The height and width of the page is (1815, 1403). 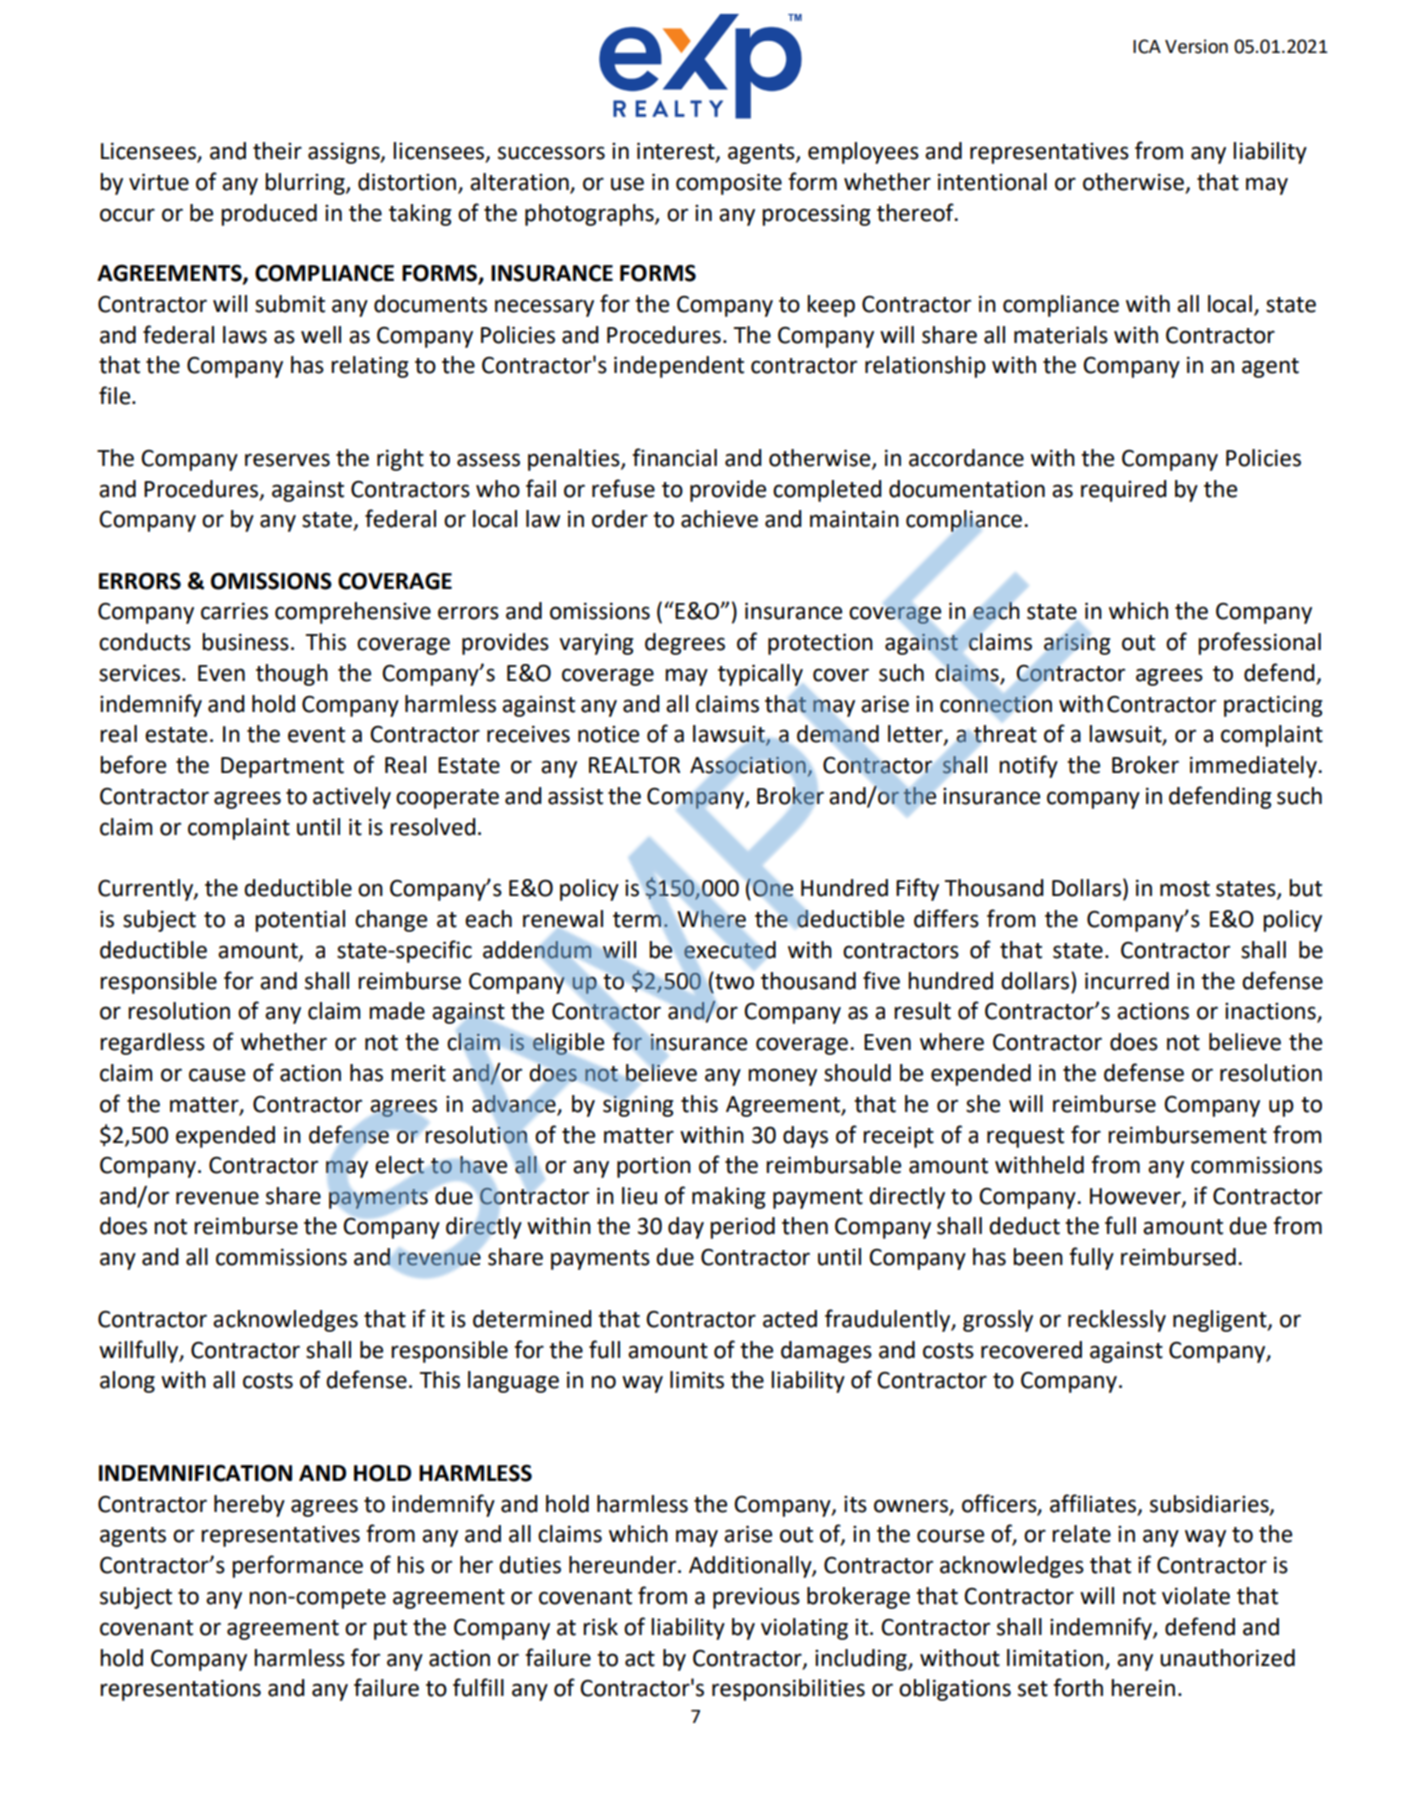 What do you see at coordinates (677, 152) in the page?
I see `interest` at bounding box center [677, 152].
